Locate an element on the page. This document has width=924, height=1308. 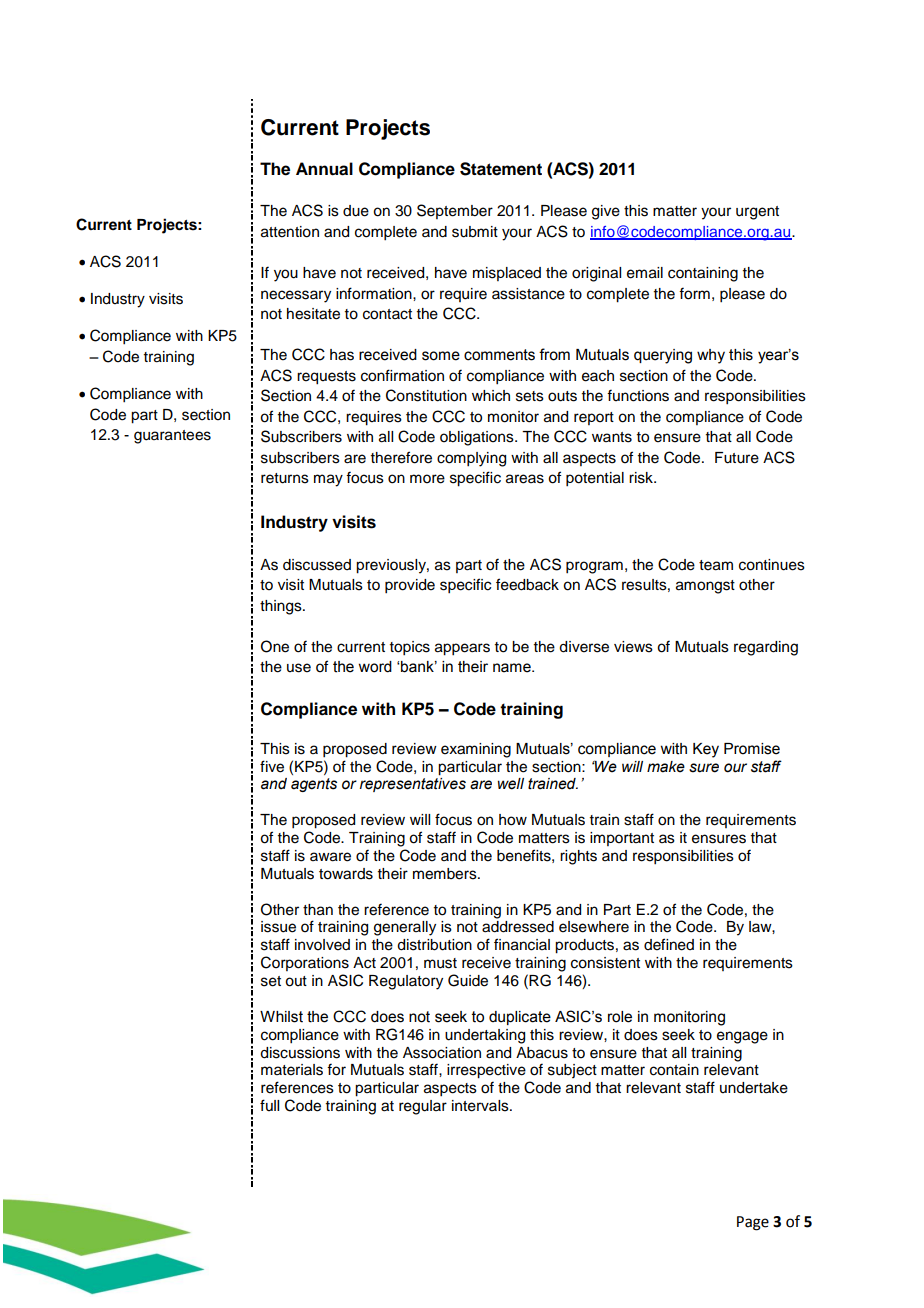
September is located at coordinates (455, 211).
